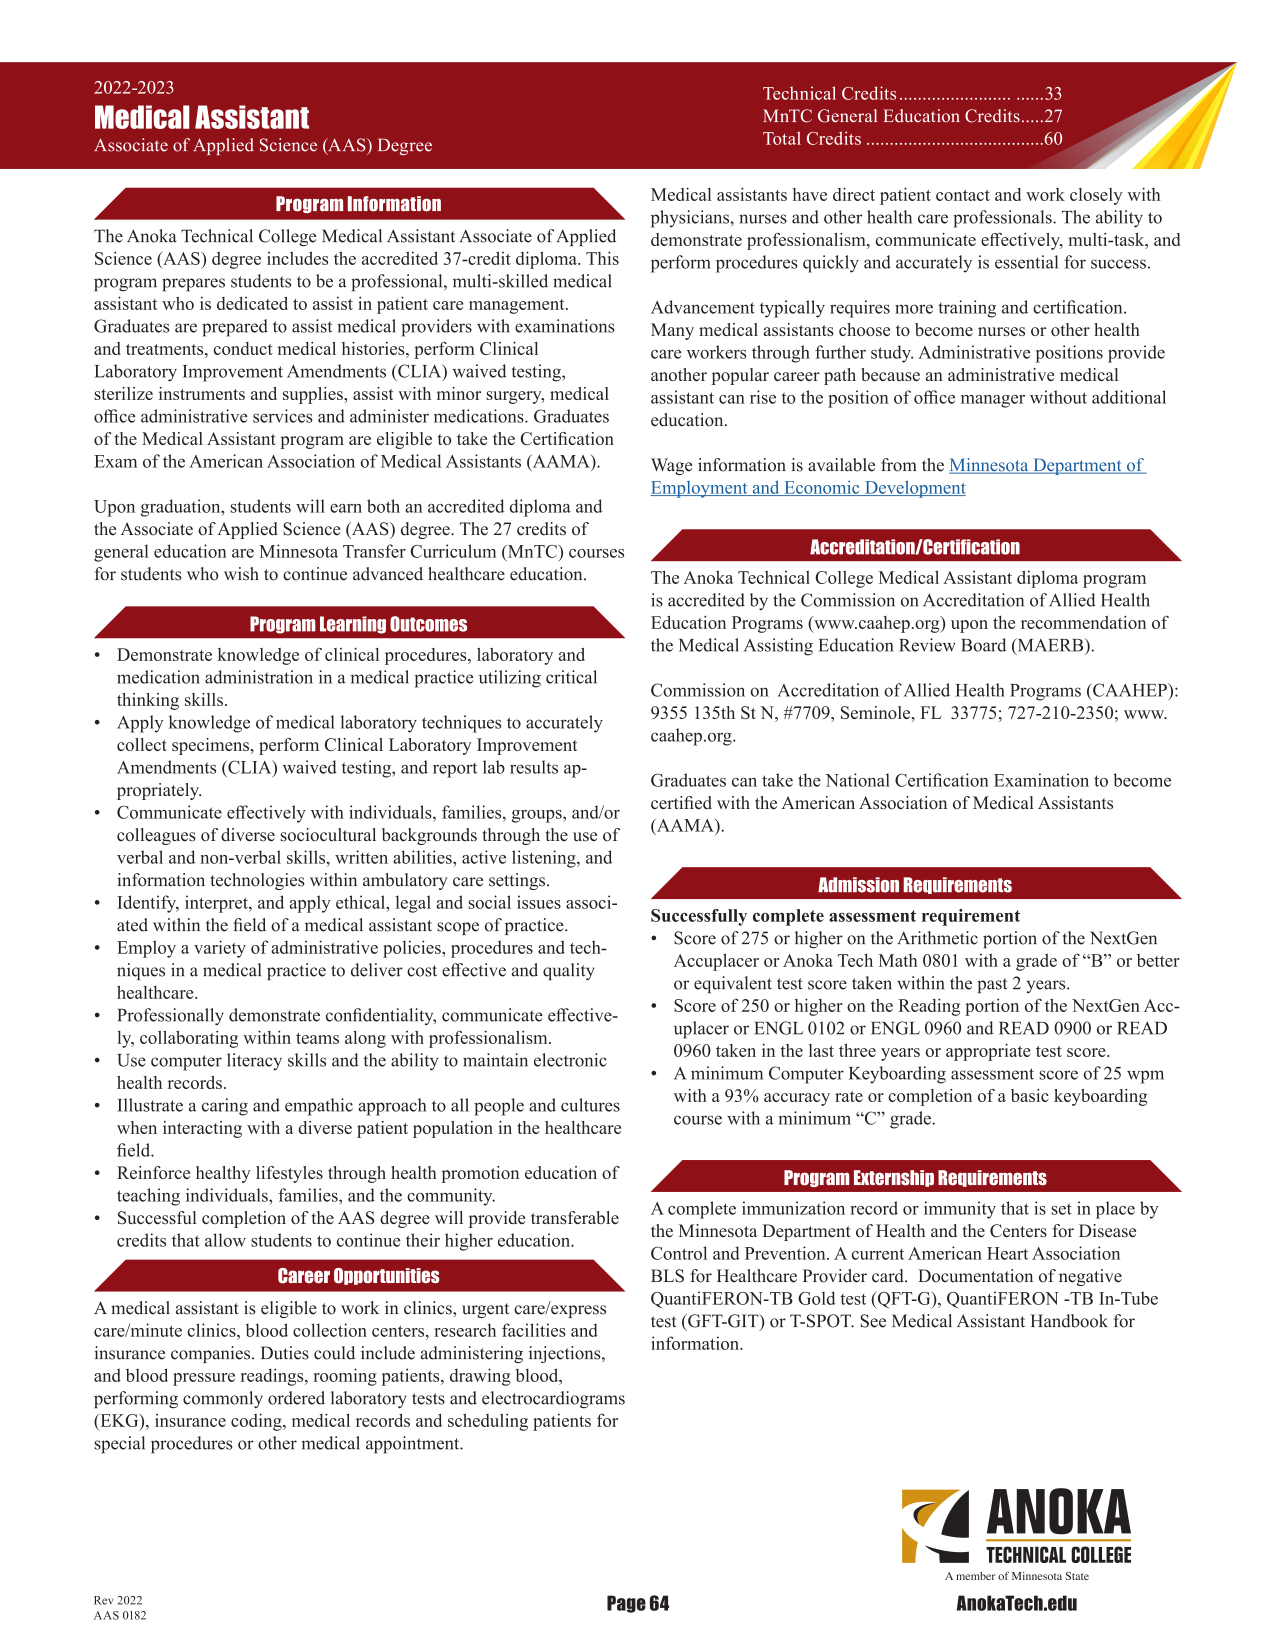  What do you see at coordinates (545, 859) in the image?
I see `listening` at bounding box center [545, 859].
